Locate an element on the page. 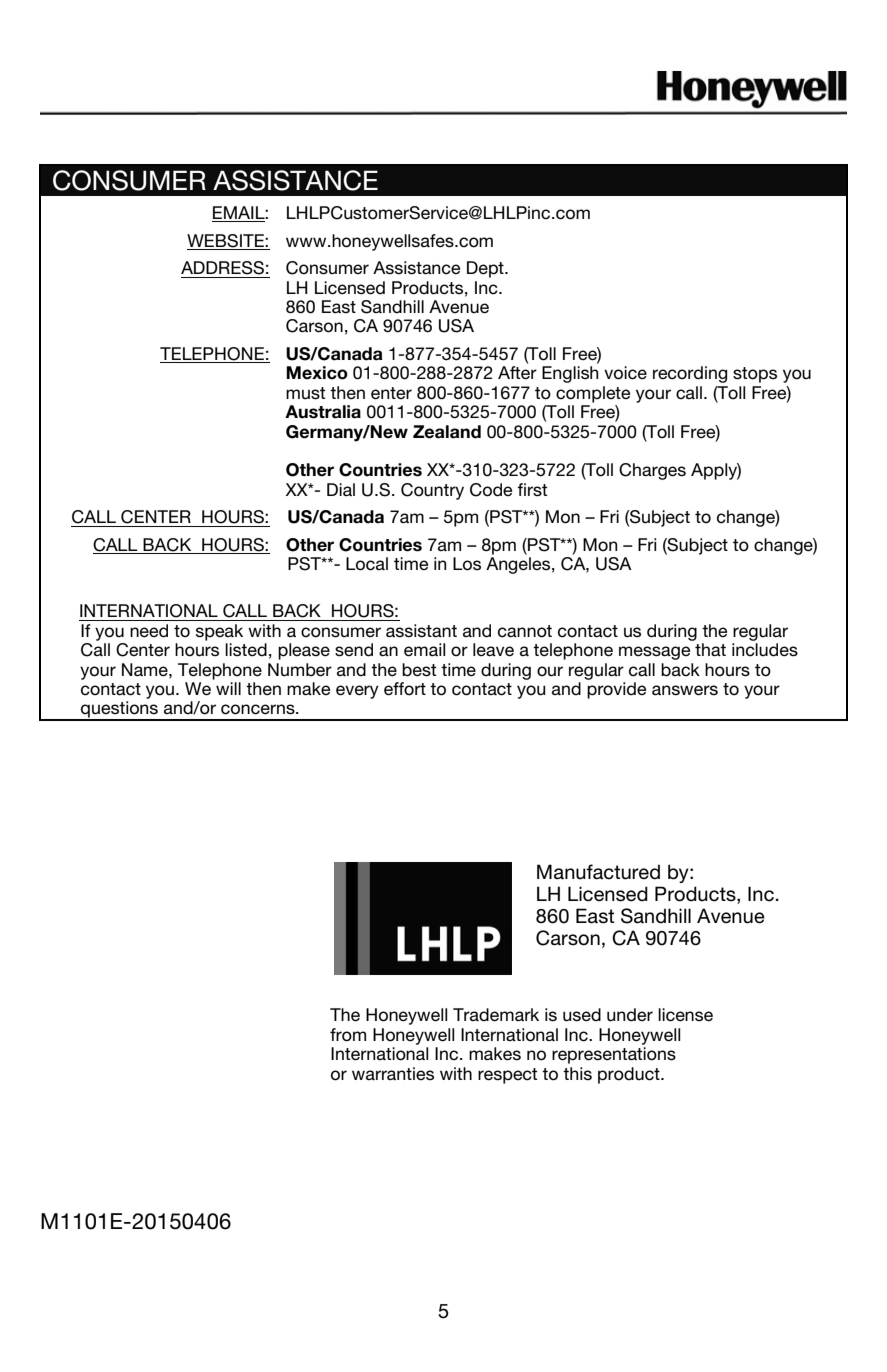 This image has height=1372, width=887. recording is located at coordinates (690, 374).
